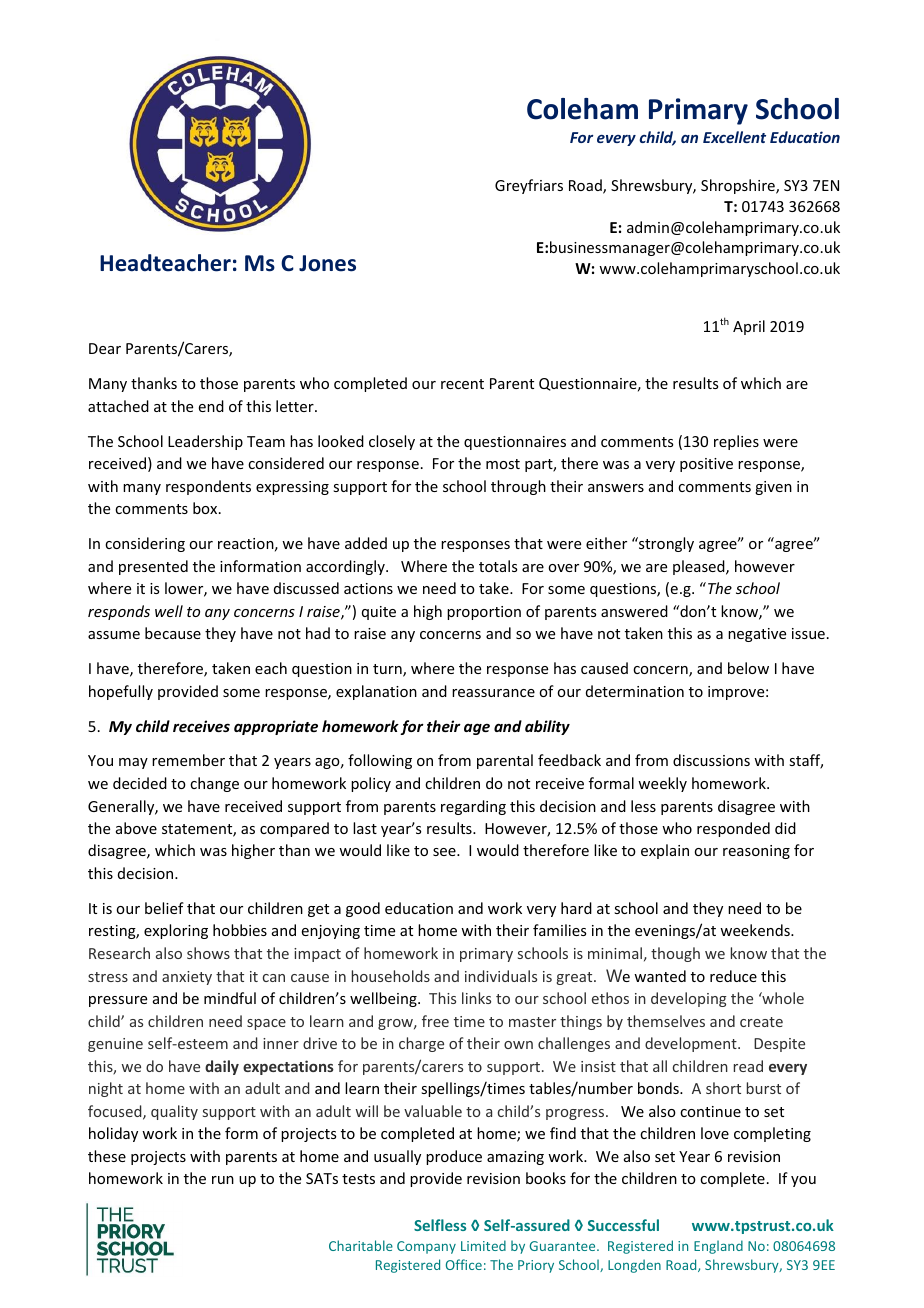 The height and width of the screenshot is (1308, 924). Describe the element at coordinates (483, 1245) in the screenshot. I see `Limited` at that location.
